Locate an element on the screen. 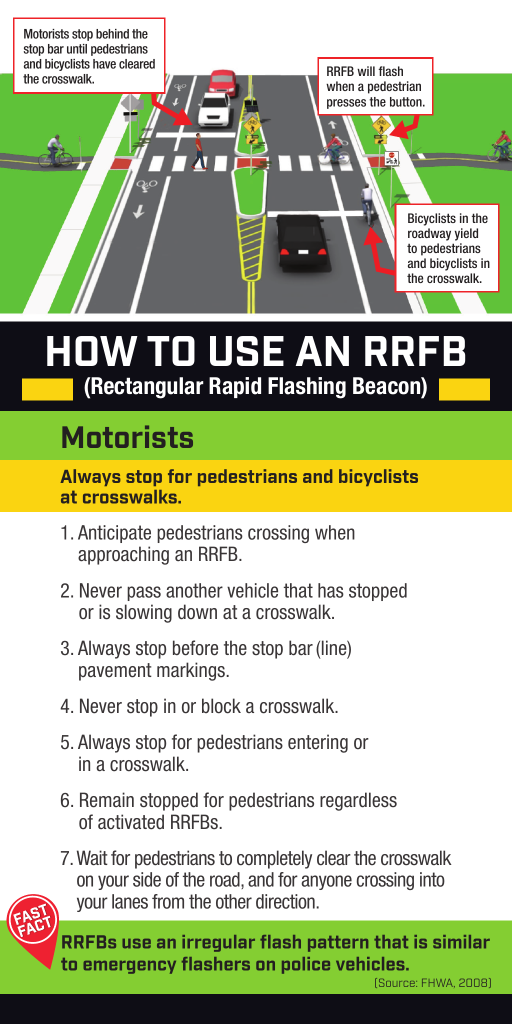  police is located at coordinates (306, 965).
